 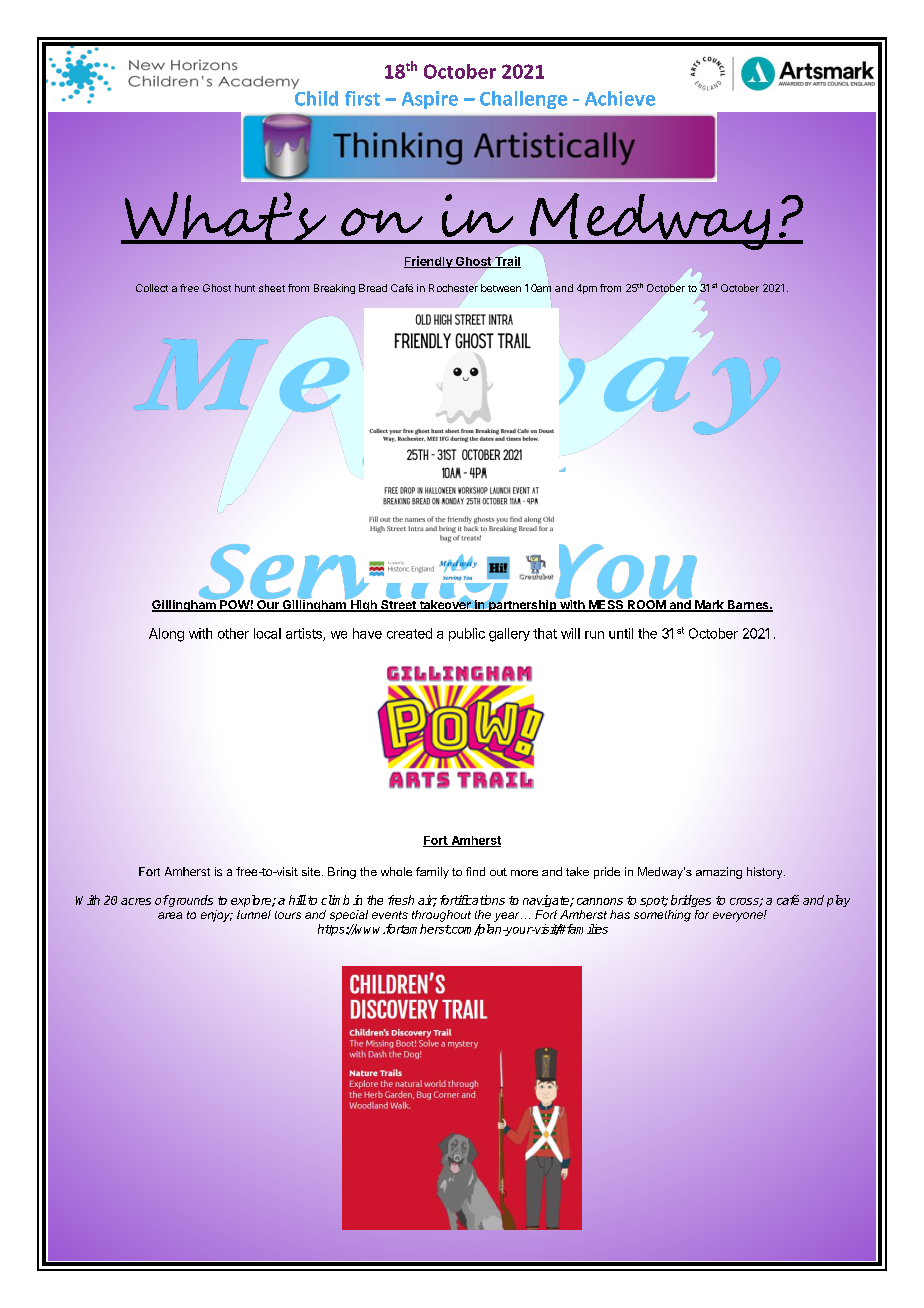 What do you see at coordinates (315, 97) in the screenshot?
I see `Child` at bounding box center [315, 97].
